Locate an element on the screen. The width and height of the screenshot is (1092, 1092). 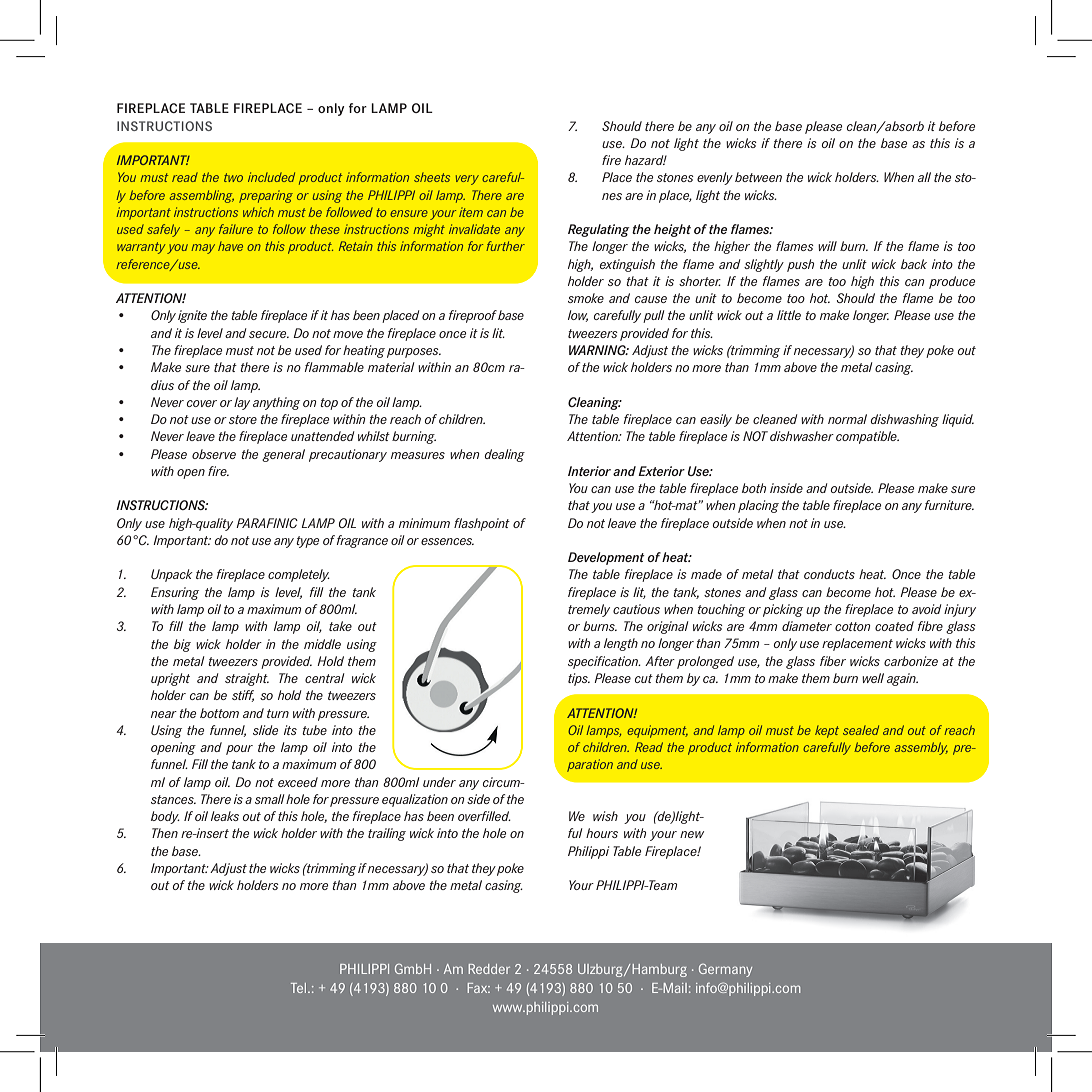
Regulating is located at coordinates (599, 230).
